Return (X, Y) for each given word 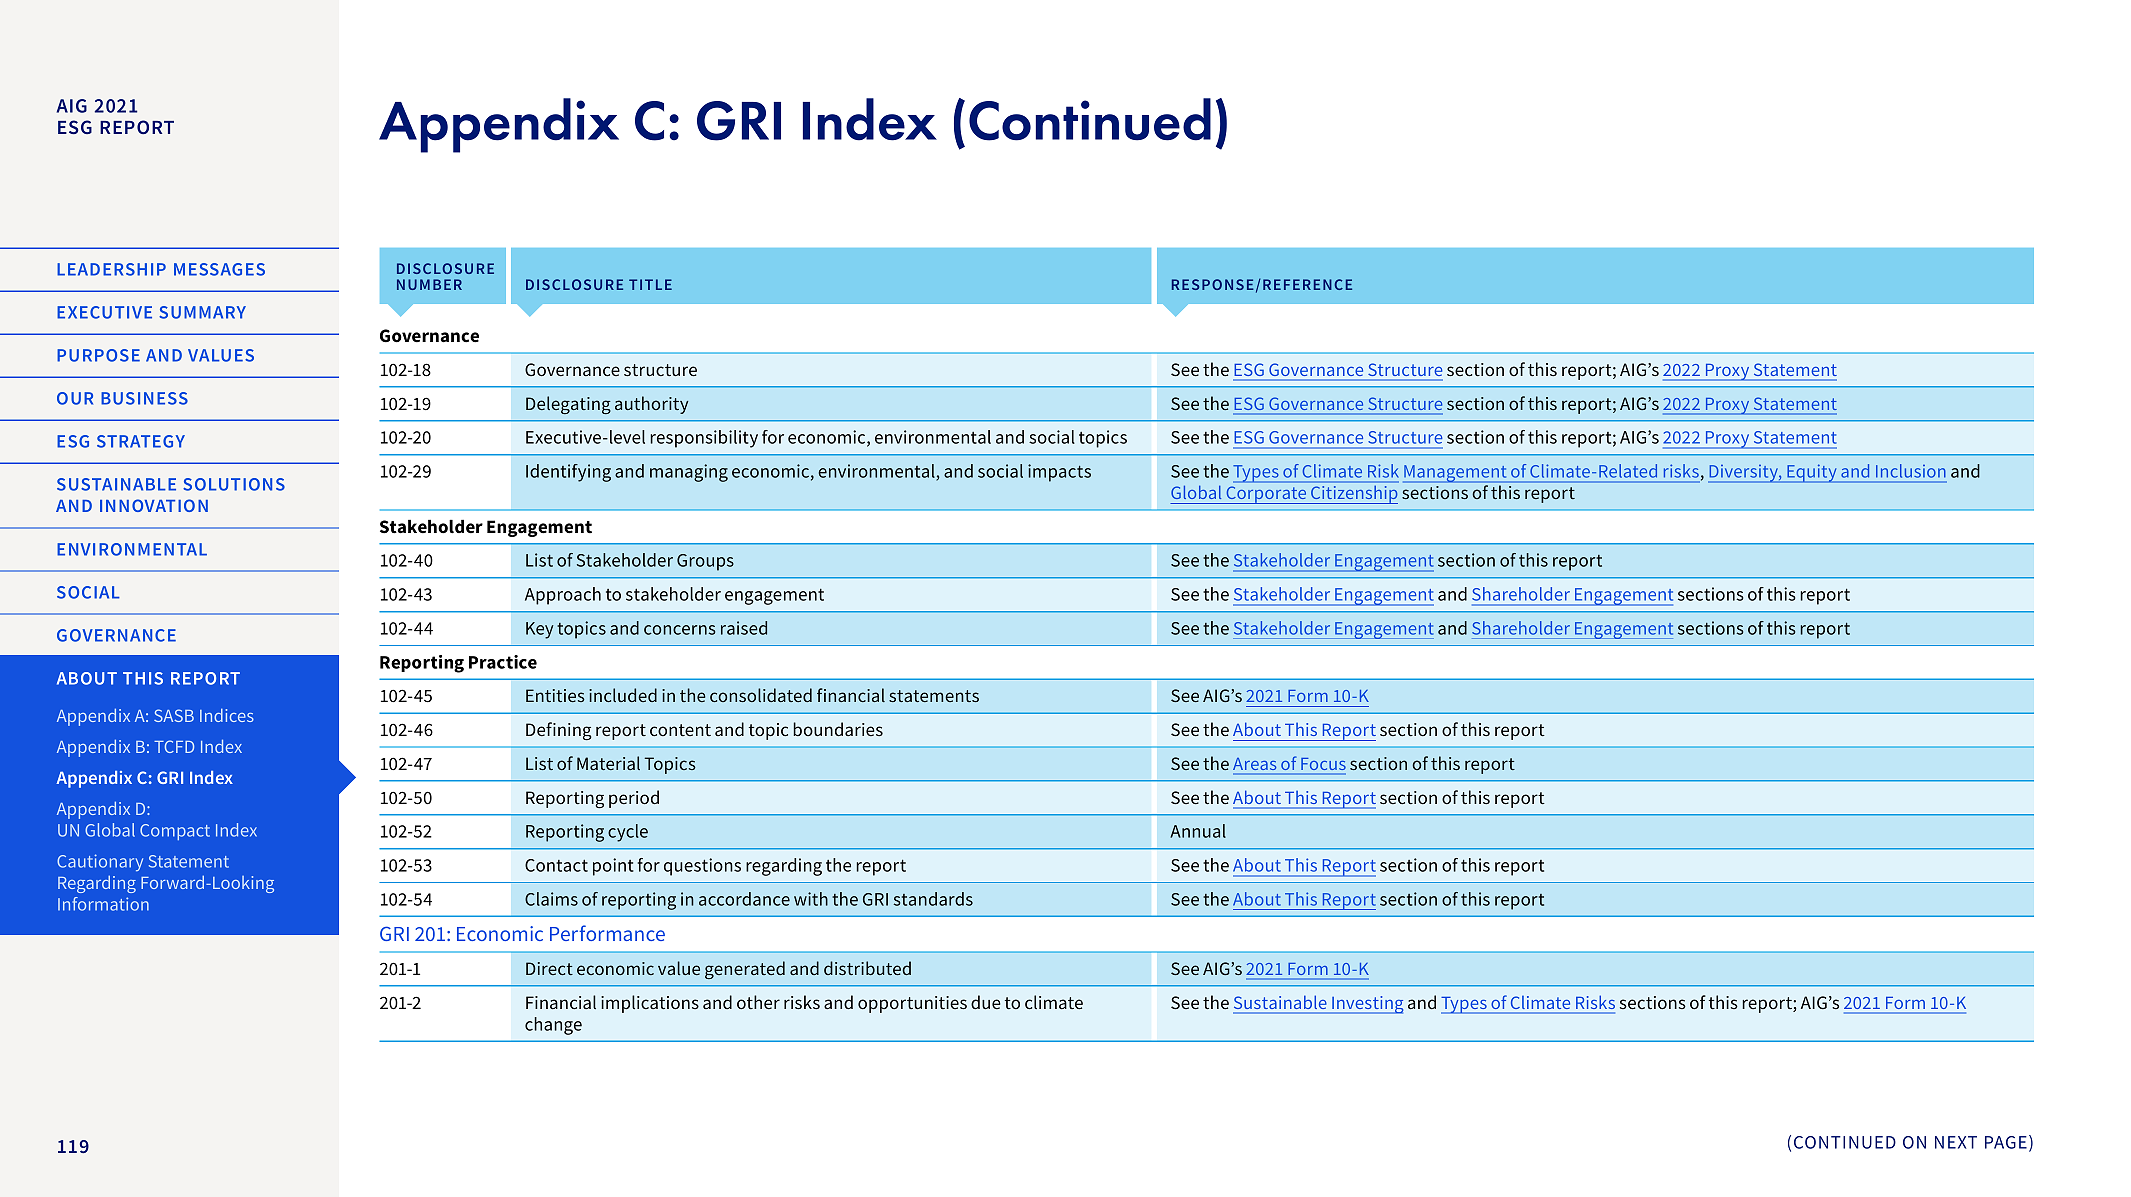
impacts (1059, 473)
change (553, 1026)
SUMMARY (202, 312)
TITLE (650, 284)
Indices (227, 715)
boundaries (838, 729)
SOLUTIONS (234, 484)
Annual (1198, 831)
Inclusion (1911, 471)
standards (933, 899)
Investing (1366, 1005)
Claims (551, 899)
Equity (1812, 473)
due (986, 1002)
